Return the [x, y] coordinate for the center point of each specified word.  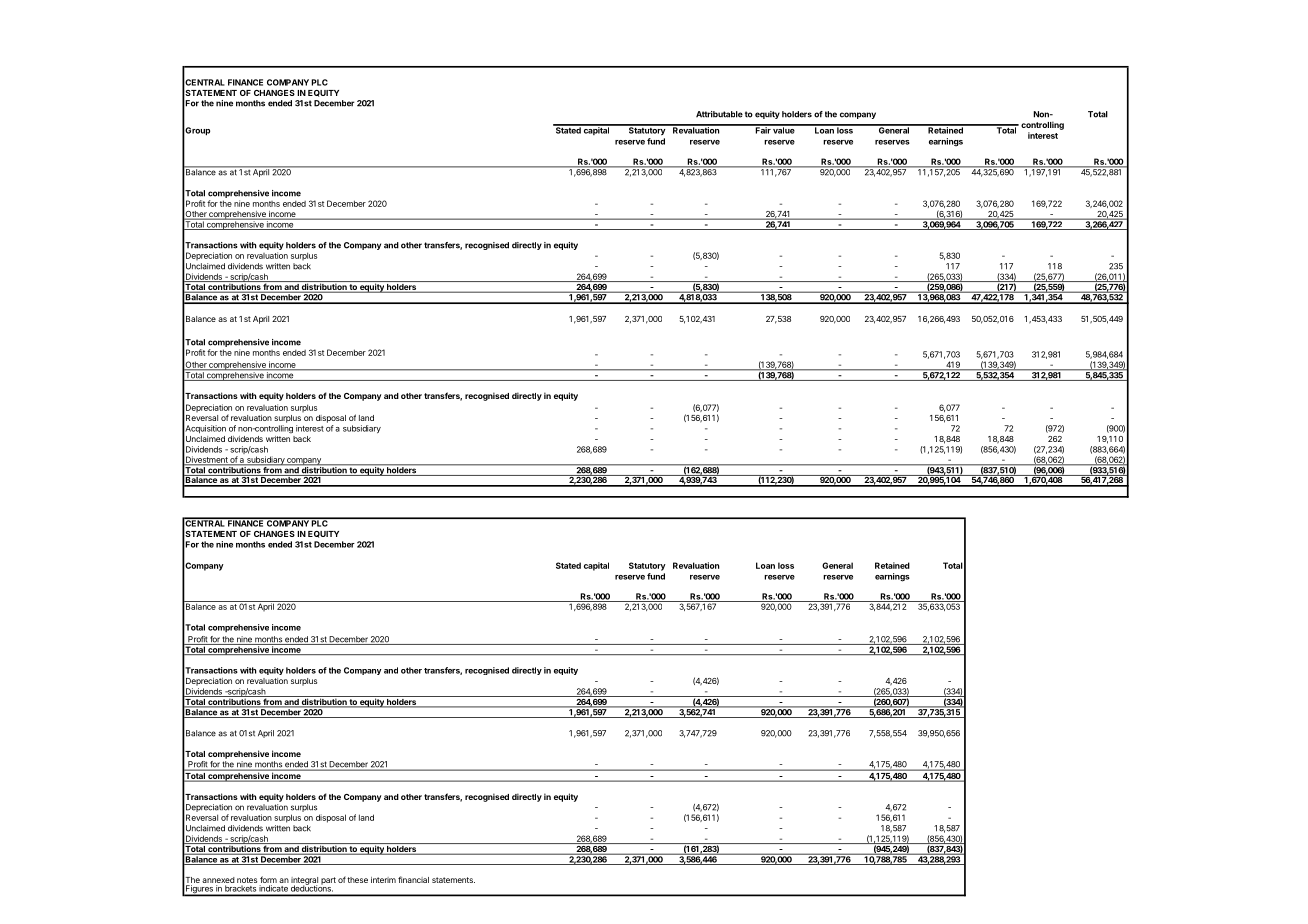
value [784, 129]
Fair [763, 129]
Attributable [719, 114]
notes [247, 881]
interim [383, 880]
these [357, 880]
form [268, 881]
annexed [218, 881]
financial [413, 879]
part [328, 881]
